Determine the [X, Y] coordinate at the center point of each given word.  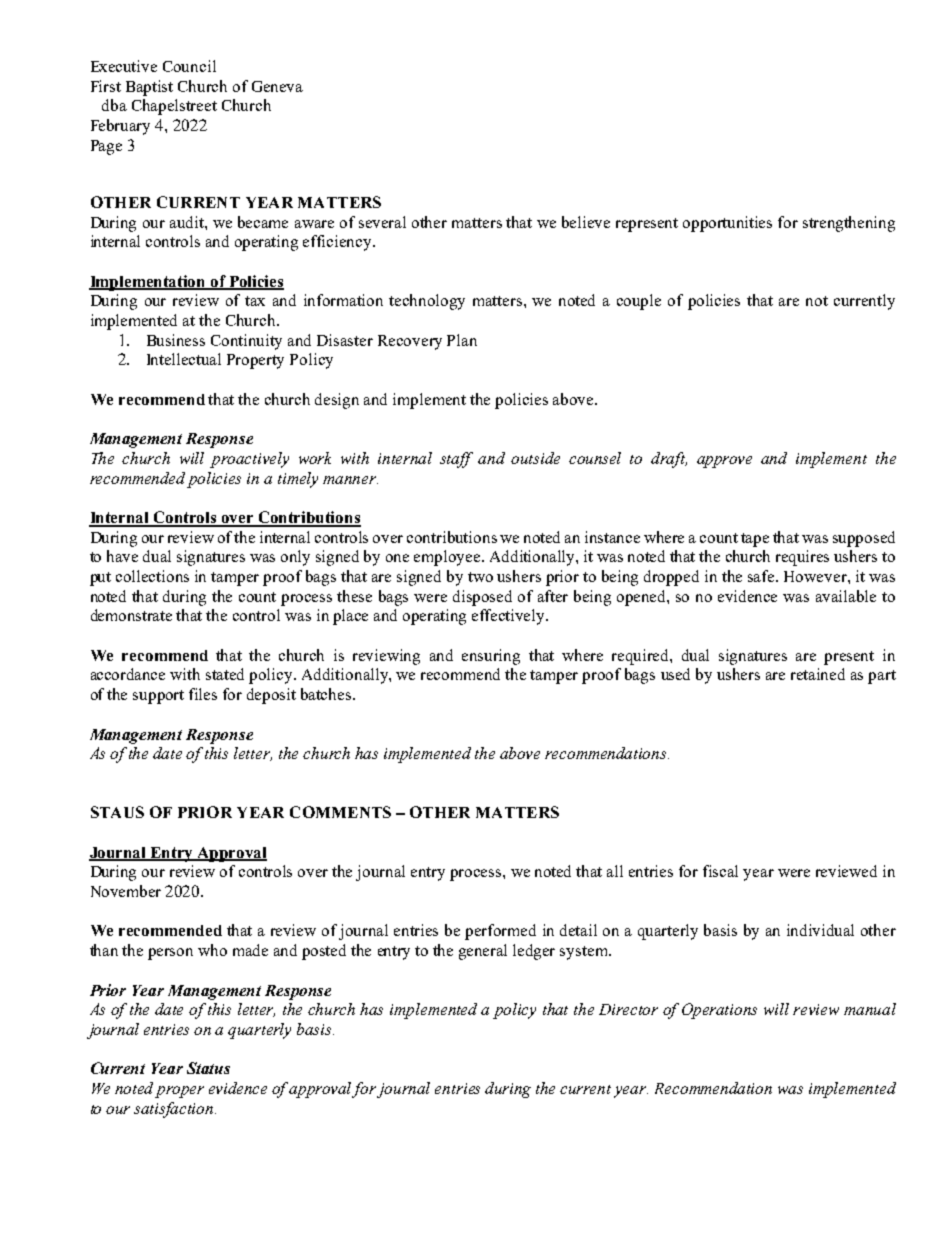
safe [762, 576]
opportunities [727, 224]
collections [152, 576]
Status [208, 1068]
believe [586, 222]
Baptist [149, 88]
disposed [482, 598]
